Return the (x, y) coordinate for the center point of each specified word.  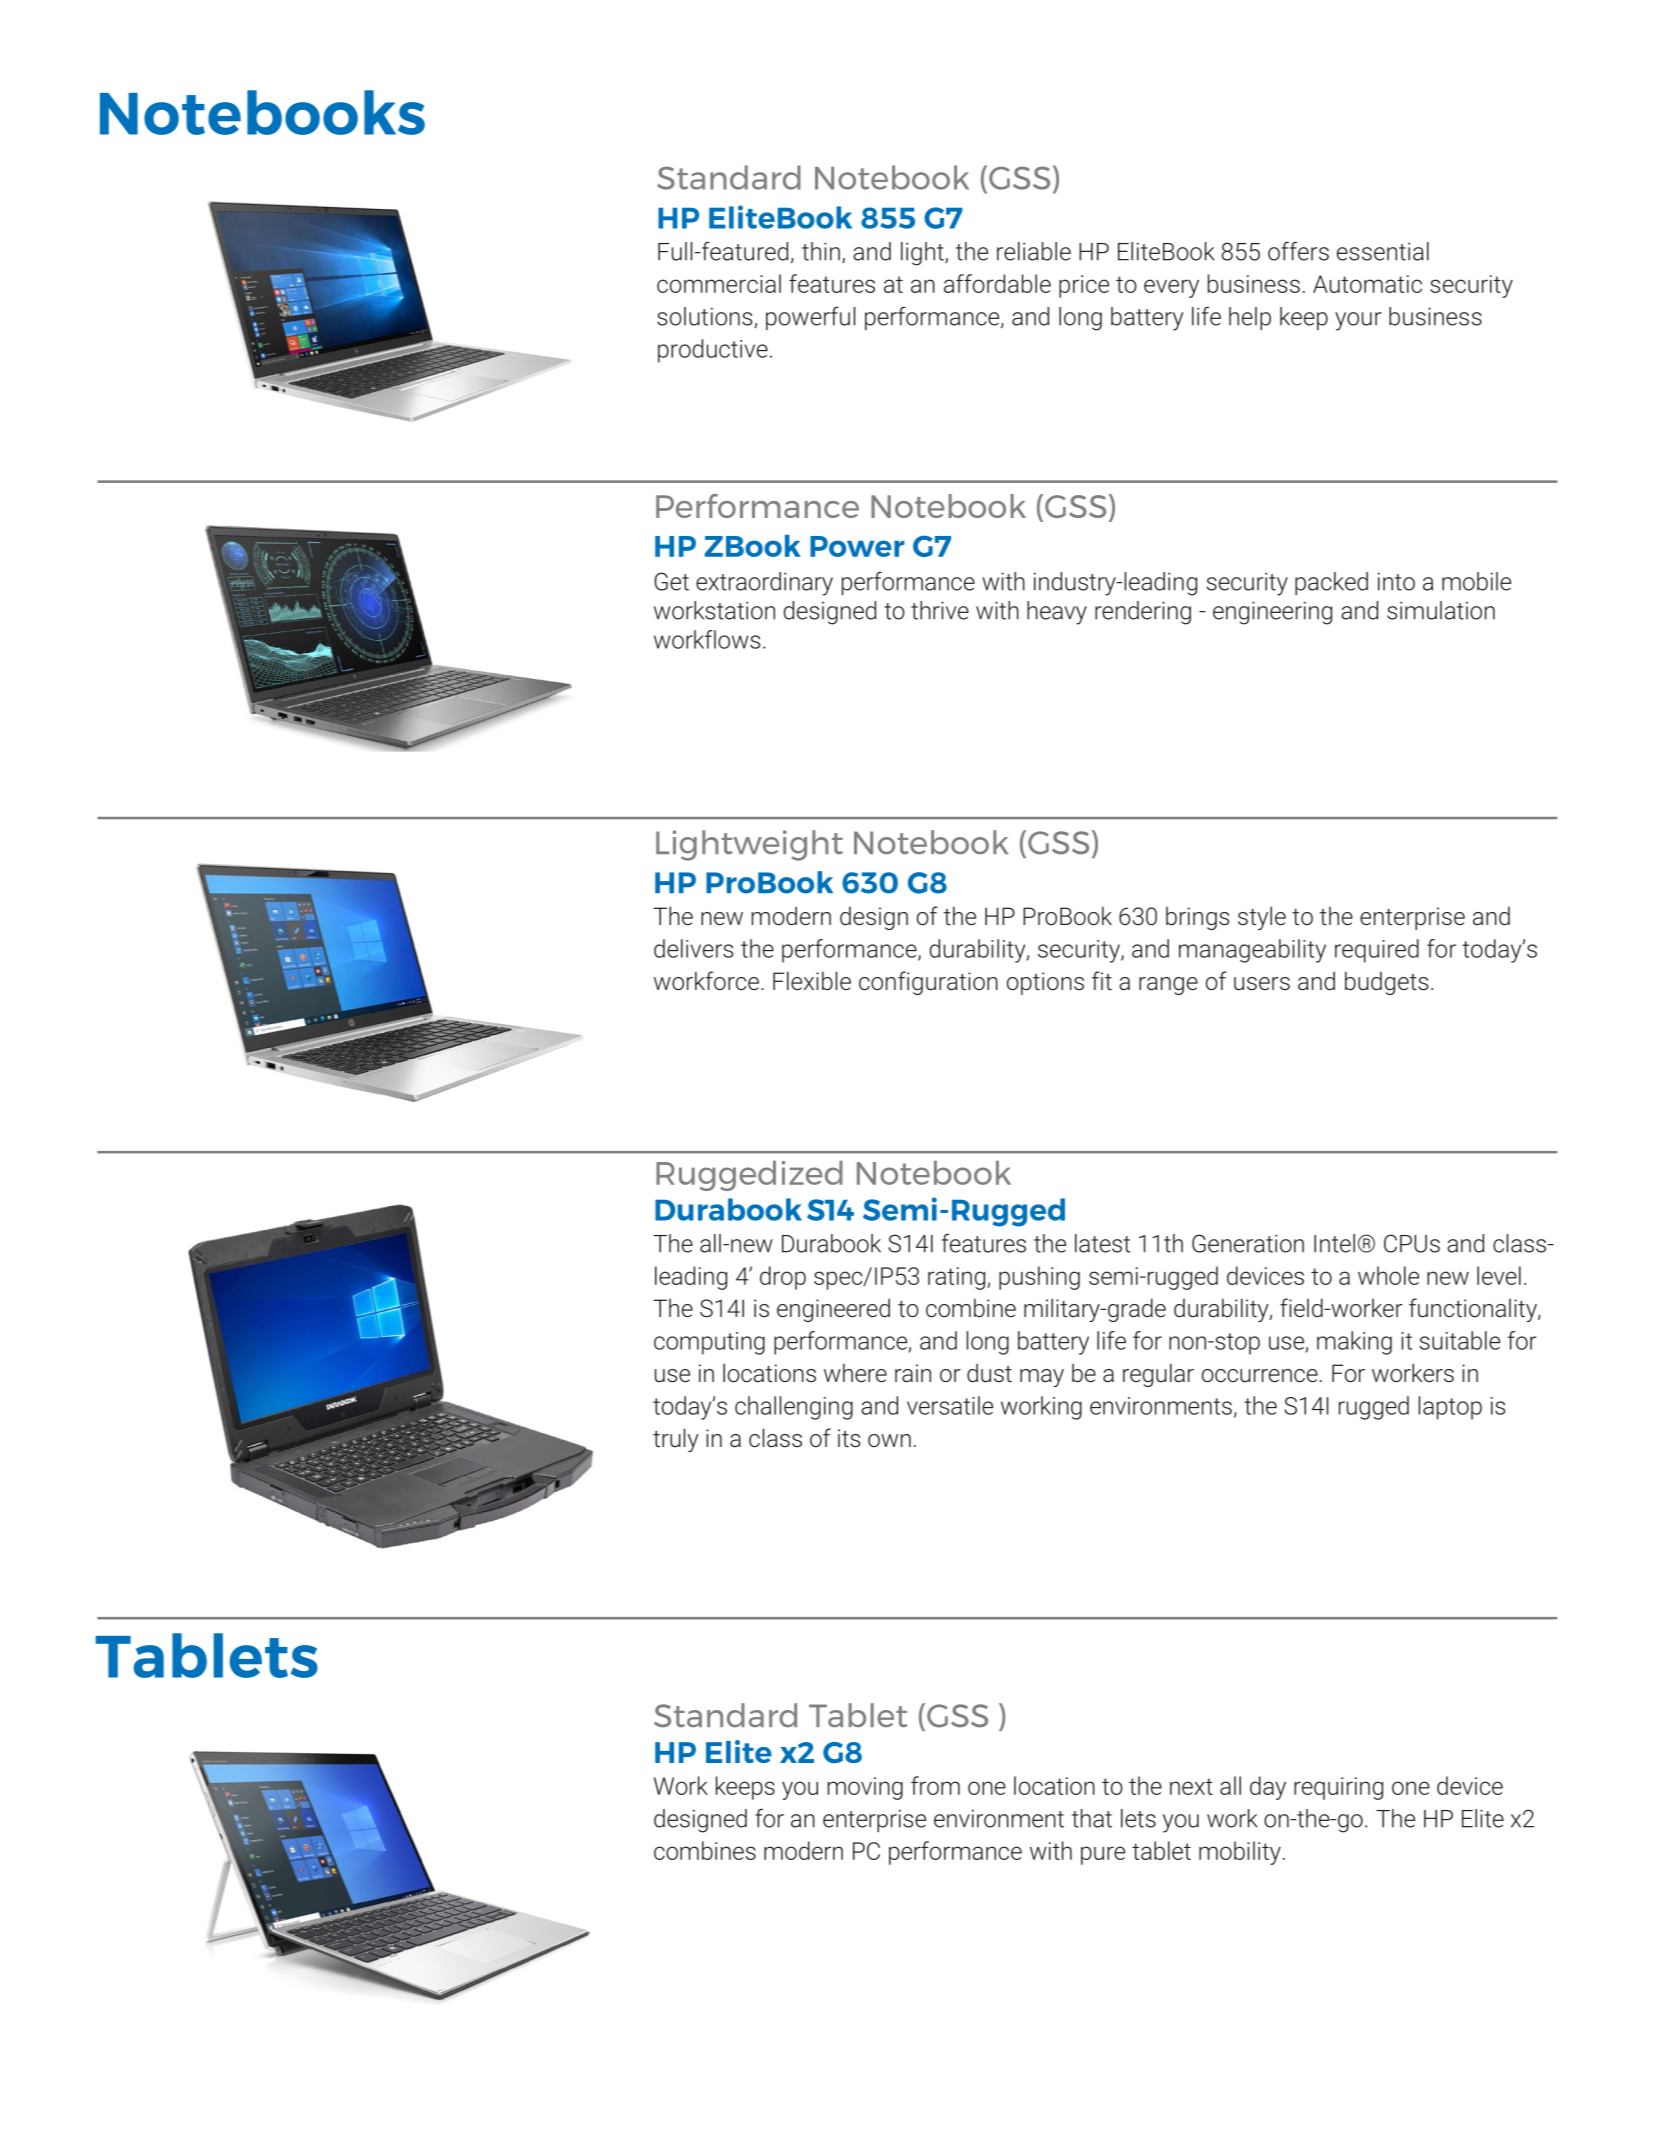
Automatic (1367, 284)
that (1092, 1818)
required (1377, 951)
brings (1197, 918)
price (1084, 286)
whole (1388, 1275)
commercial (719, 283)
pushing (1039, 1278)
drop (783, 1278)
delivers (693, 948)
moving (865, 1788)
